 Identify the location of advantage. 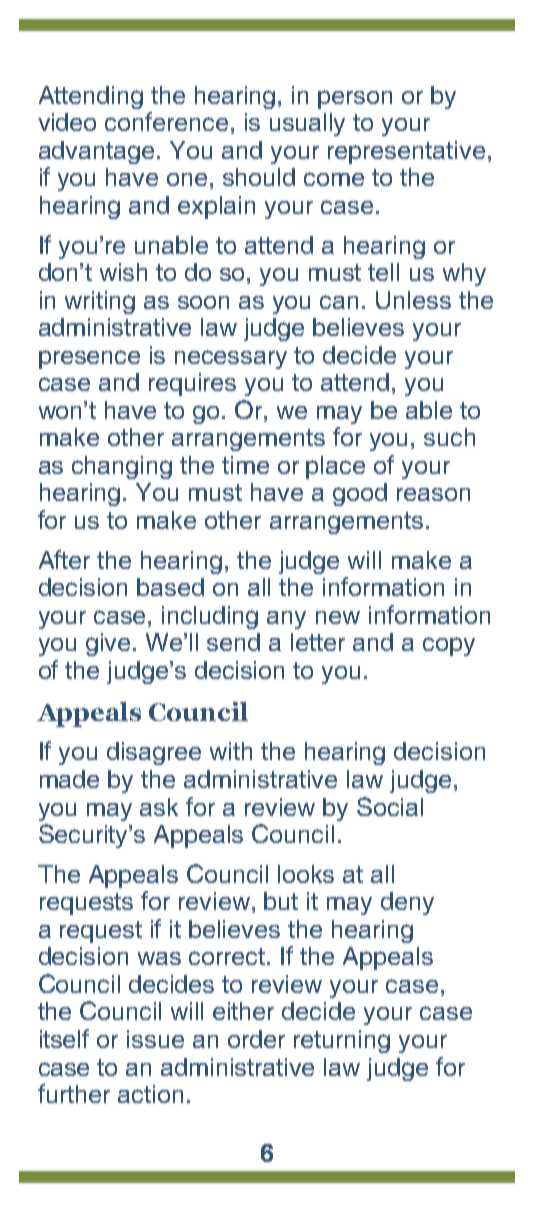
(96, 152).
